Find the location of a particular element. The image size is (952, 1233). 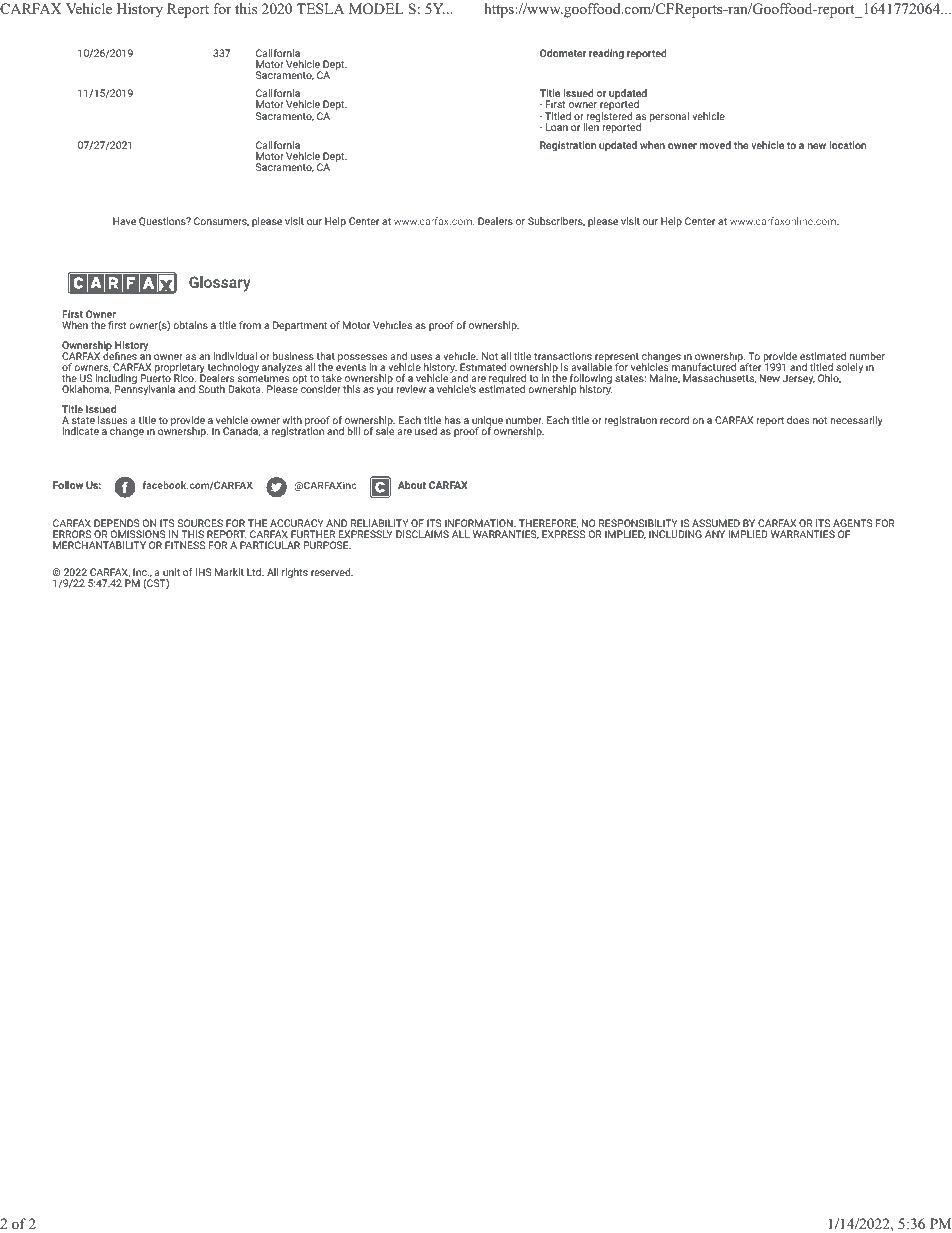

DISCLAIMS is located at coordinates (422, 534).
